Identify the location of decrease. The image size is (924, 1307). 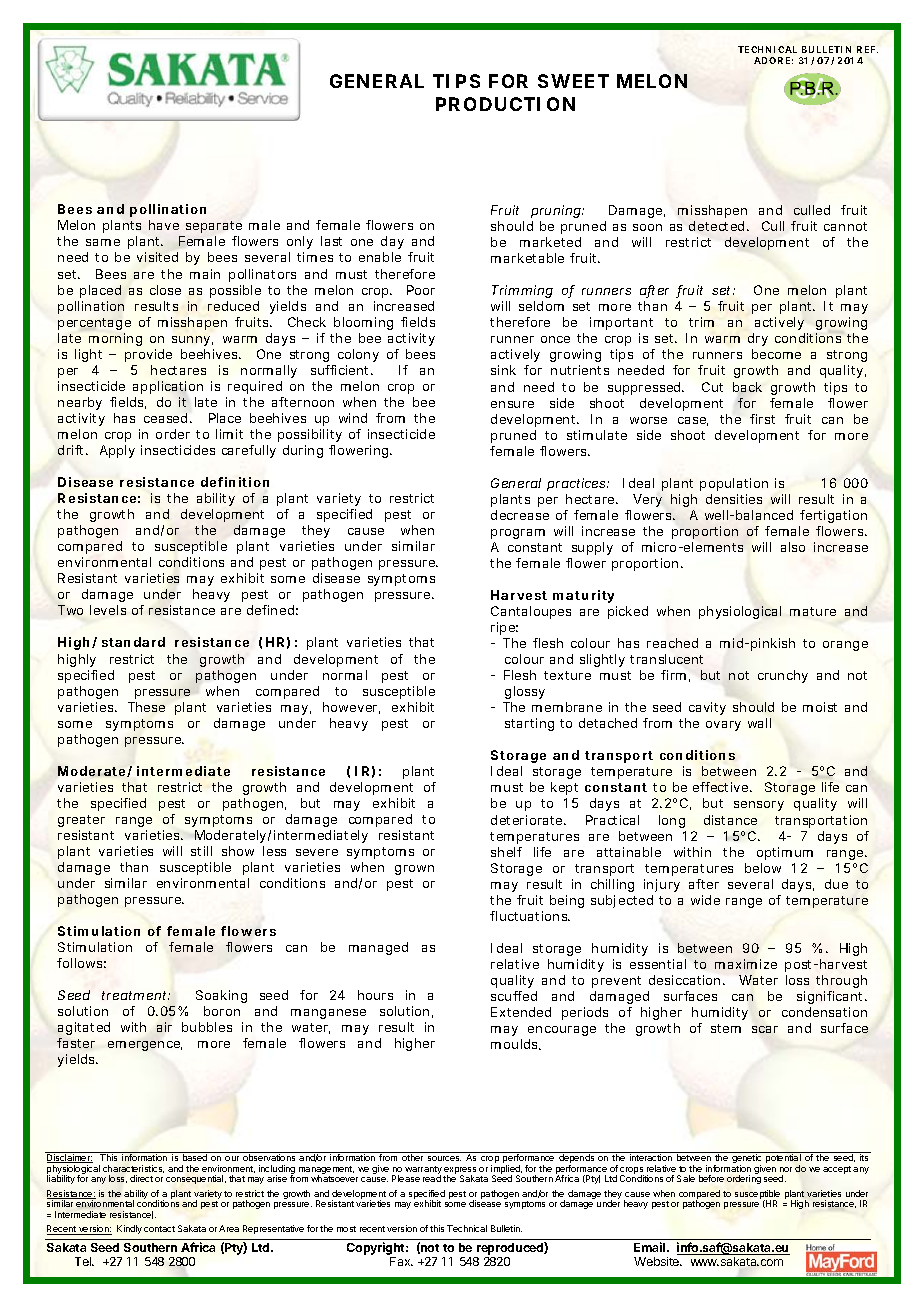
(520, 515).
